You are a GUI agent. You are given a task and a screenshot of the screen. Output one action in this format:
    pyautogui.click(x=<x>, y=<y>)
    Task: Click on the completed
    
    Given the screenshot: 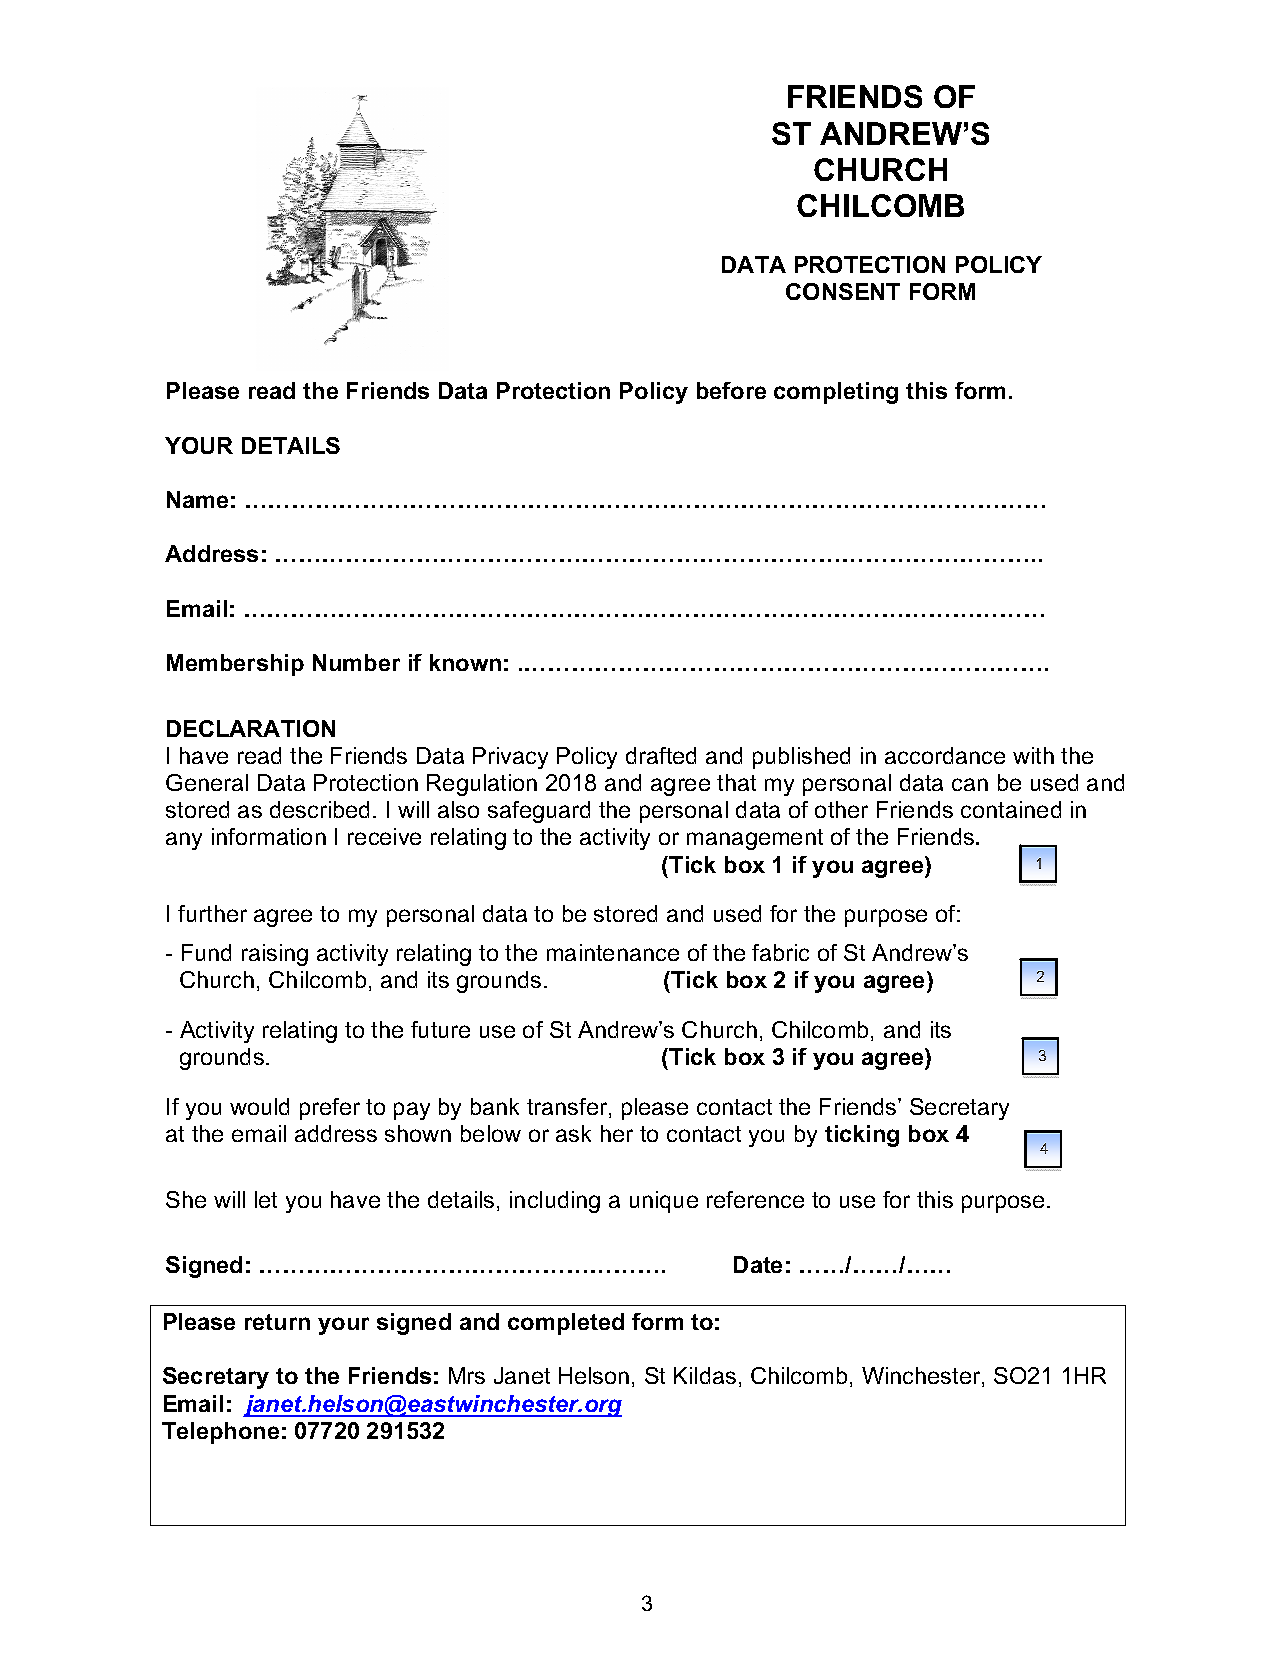 What is the action you would take?
    pyautogui.click(x=566, y=1324)
